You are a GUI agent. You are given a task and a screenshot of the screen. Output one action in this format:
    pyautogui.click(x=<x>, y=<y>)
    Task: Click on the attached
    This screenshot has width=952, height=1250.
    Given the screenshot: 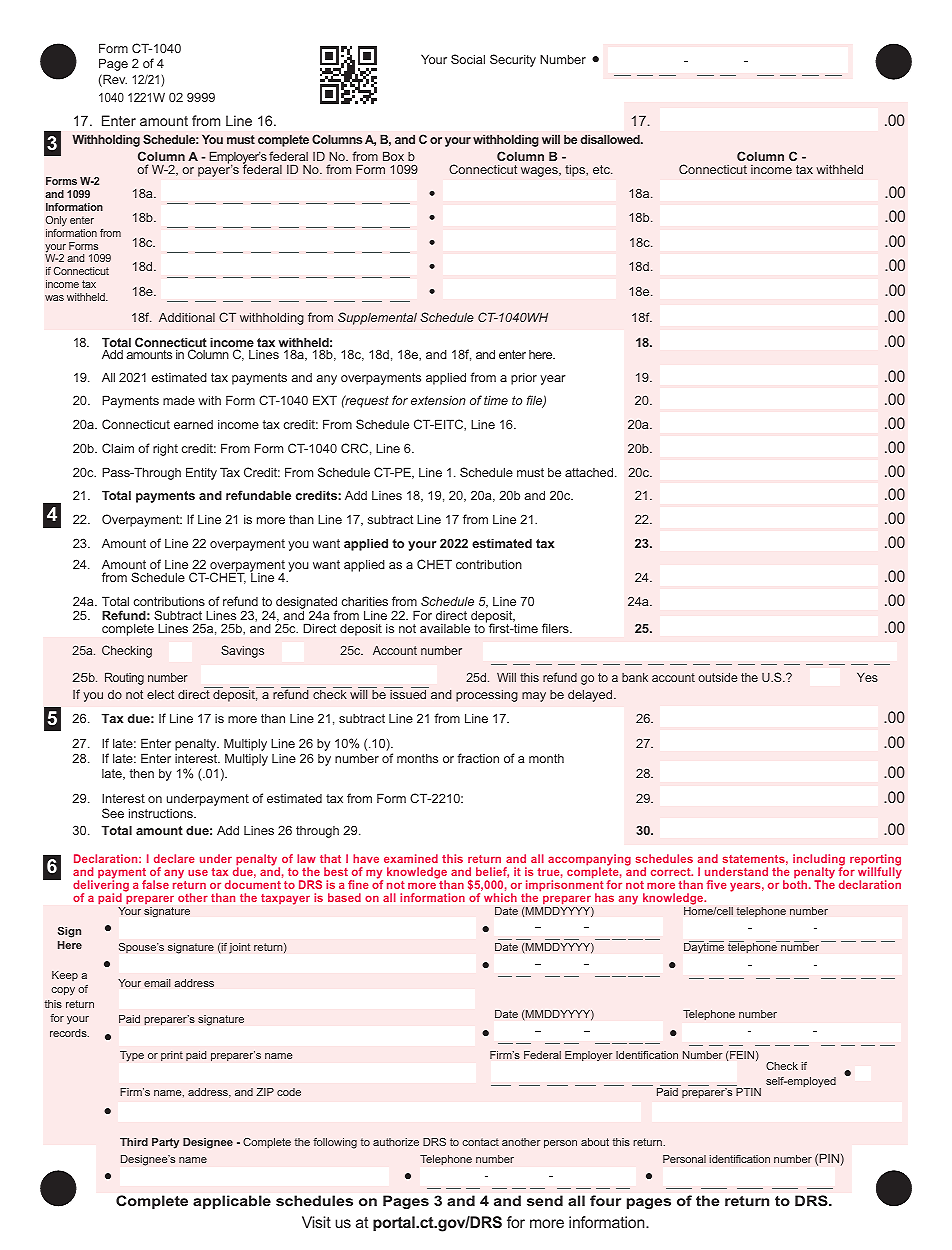 What is the action you would take?
    pyautogui.click(x=589, y=472)
